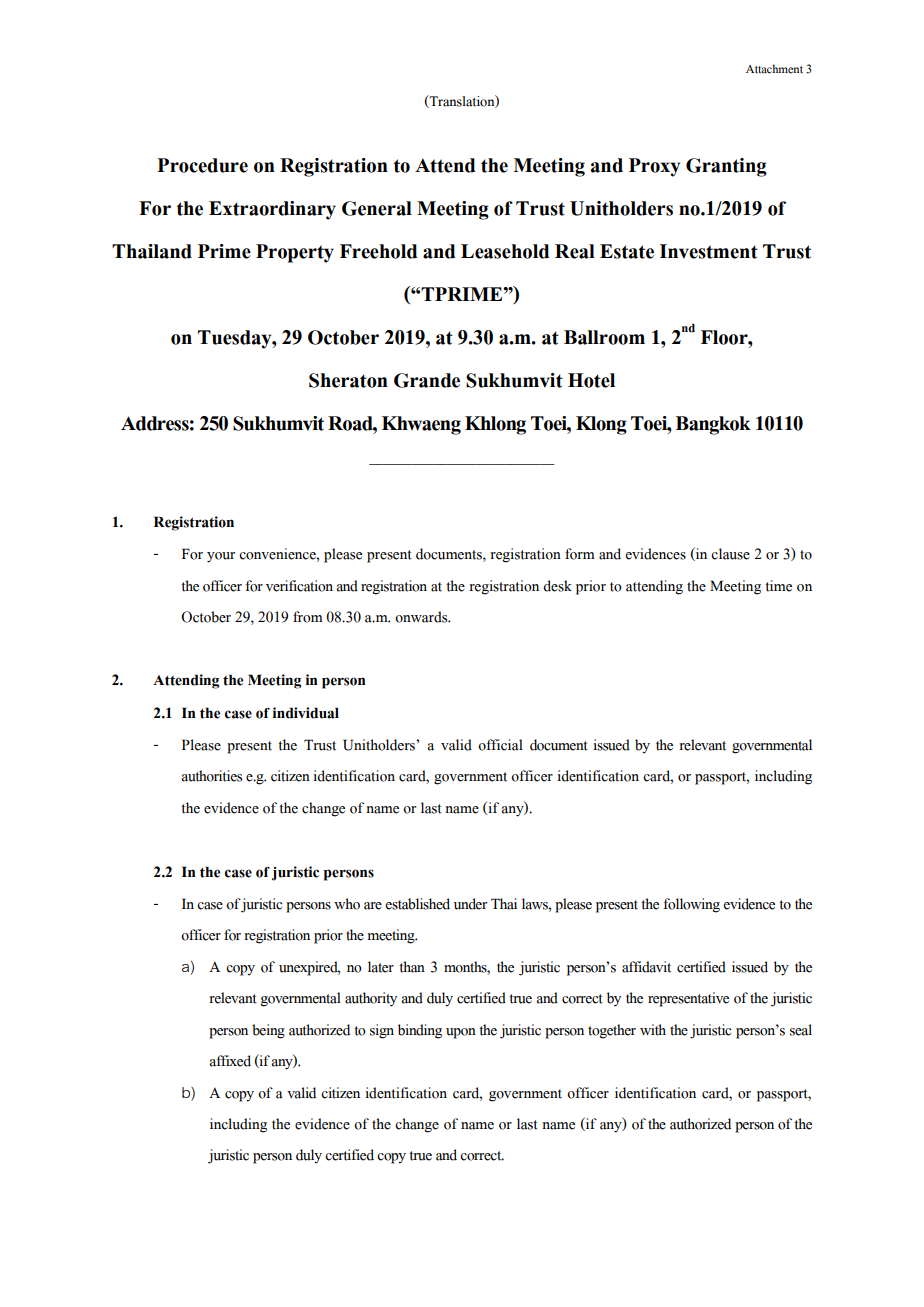  I want to click on Investment, so click(709, 251).
